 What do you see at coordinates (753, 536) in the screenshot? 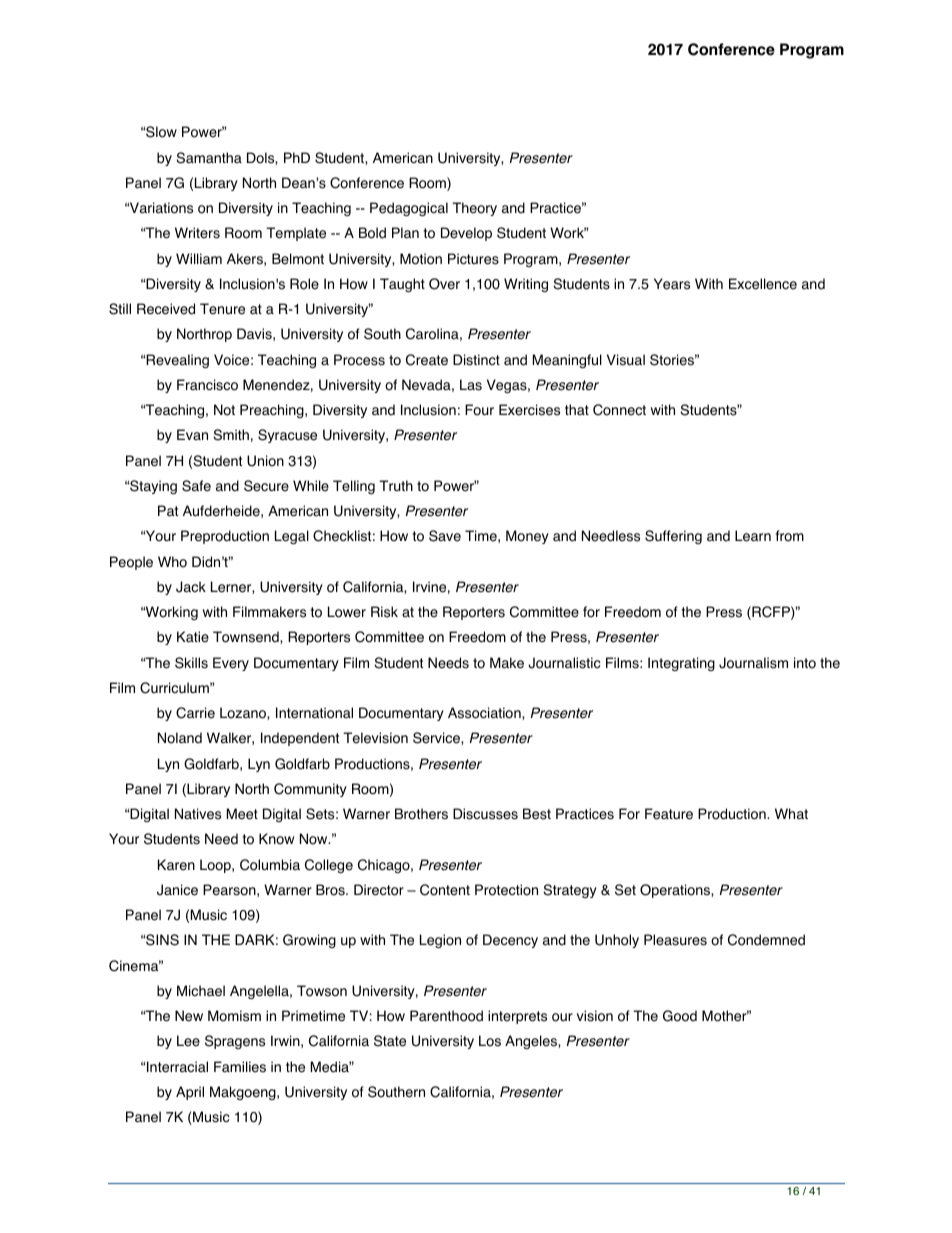
I see `Learn` at bounding box center [753, 536].
